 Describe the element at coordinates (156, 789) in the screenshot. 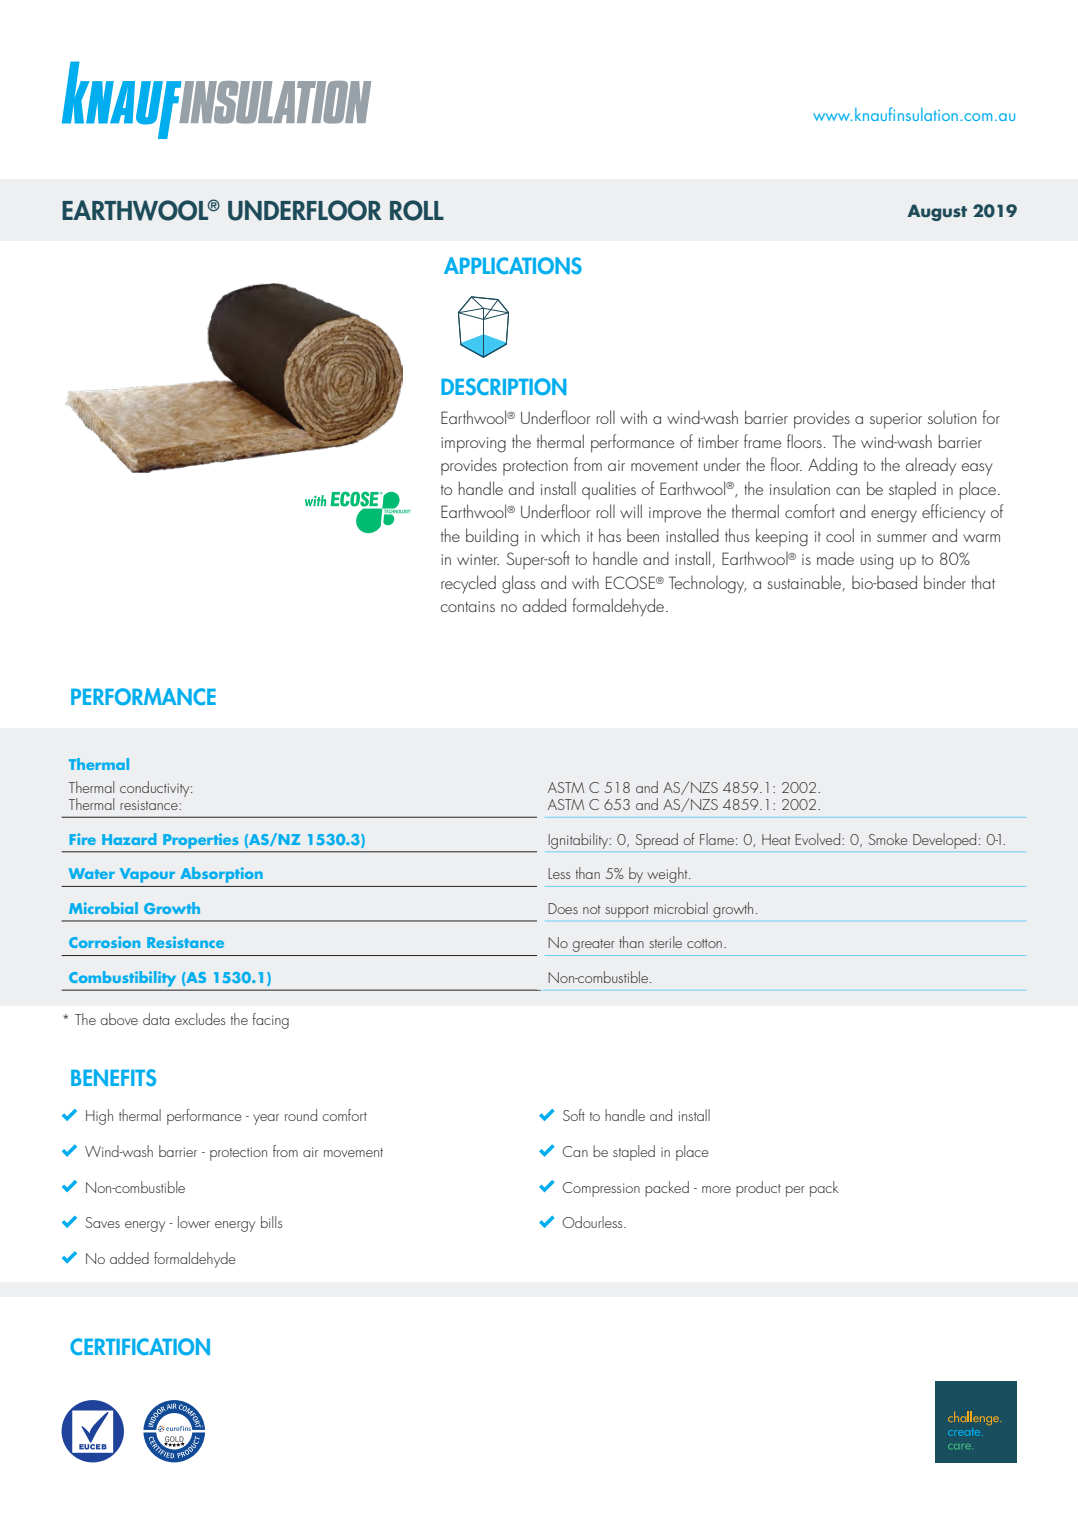

I see `conductivity` at that location.
